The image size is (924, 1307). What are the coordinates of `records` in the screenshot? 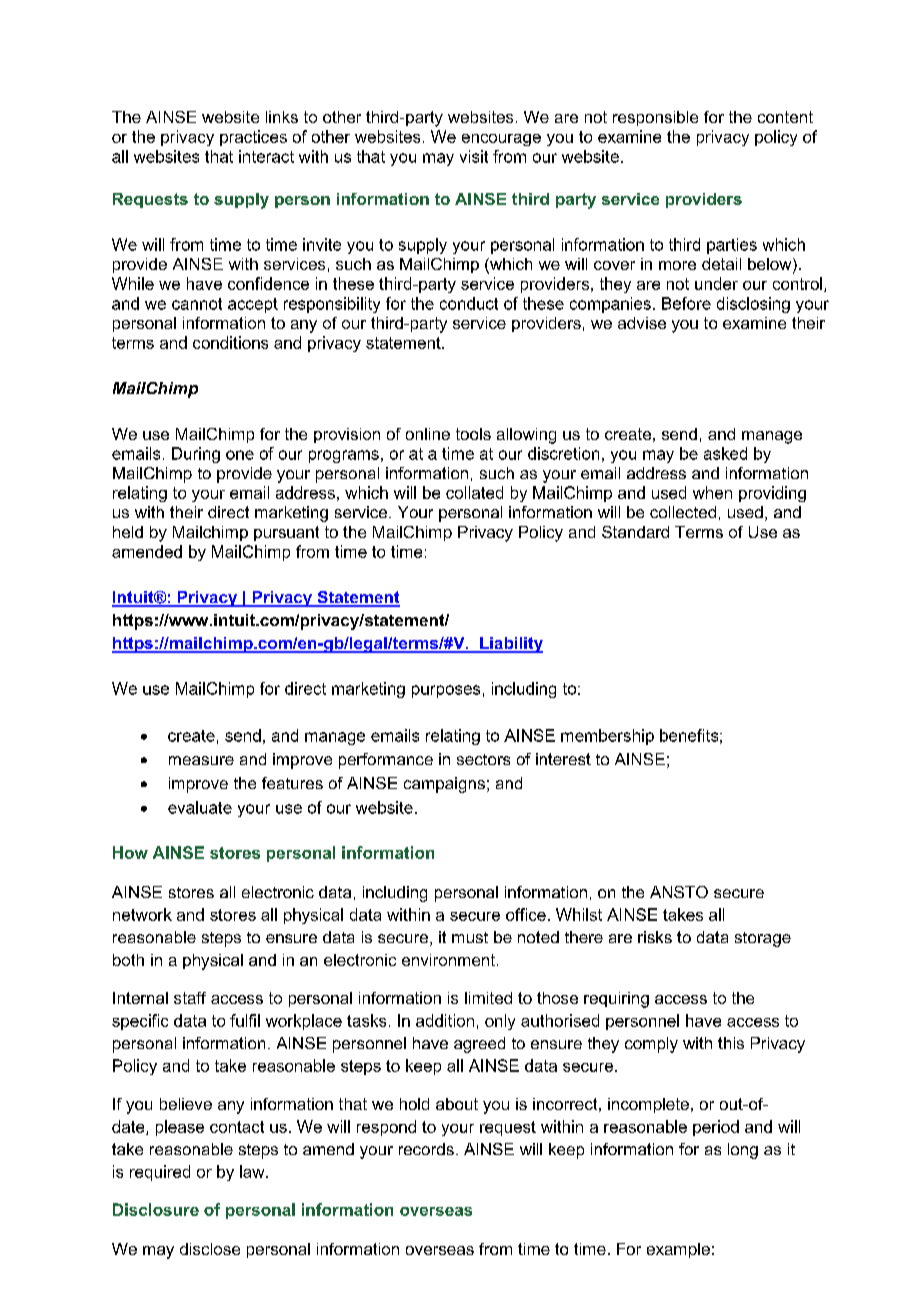 It's located at (426, 1149).
